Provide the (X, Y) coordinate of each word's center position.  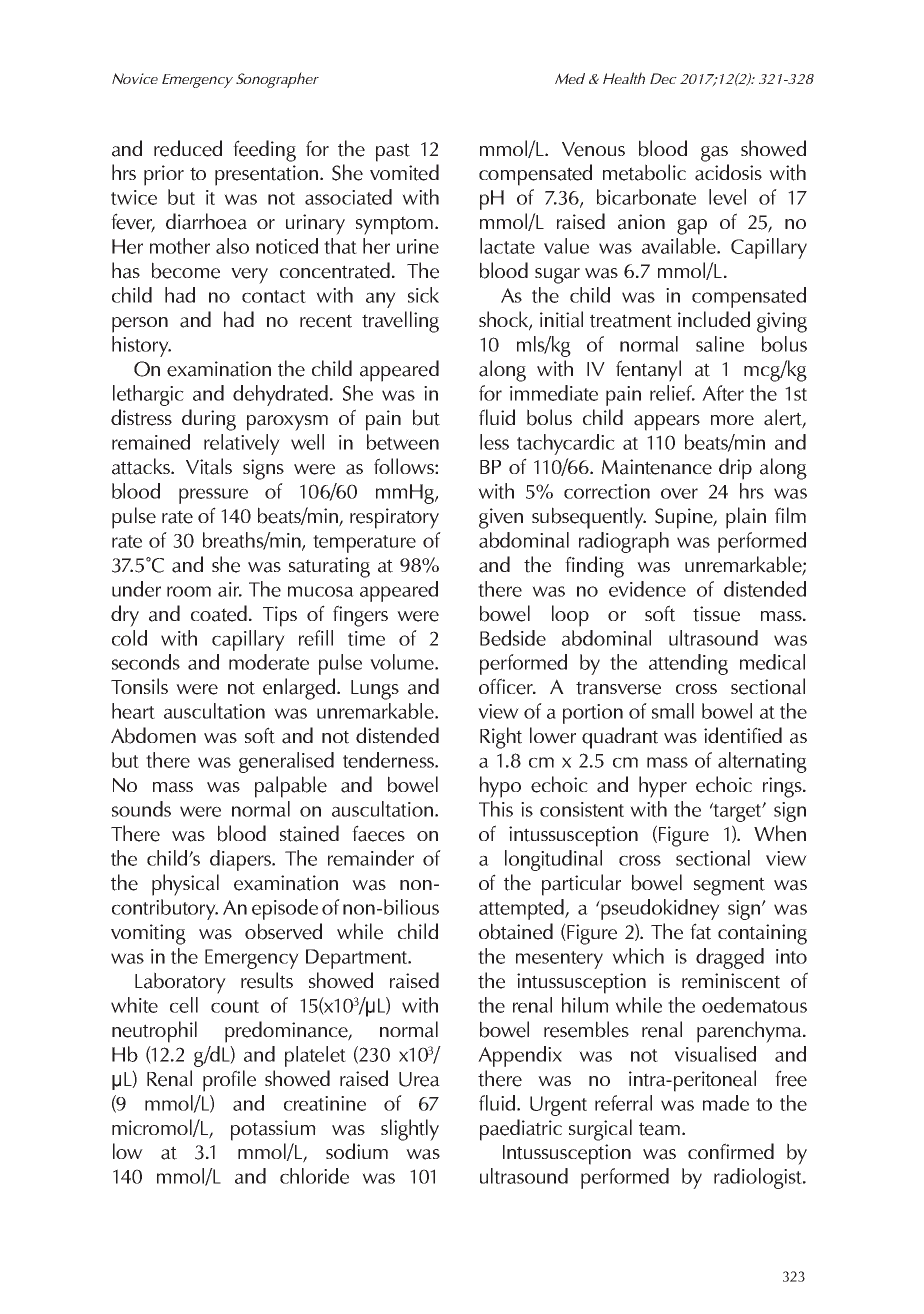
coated (219, 613)
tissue (716, 614)
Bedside (513, 638)
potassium (273, 1130)
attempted (522, 909)
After (723, 393)
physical (185, 885)
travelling (400, 322)
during (209, 420)
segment (729, 886)
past (393, 152)
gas (714, 154)
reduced (188, 148)
